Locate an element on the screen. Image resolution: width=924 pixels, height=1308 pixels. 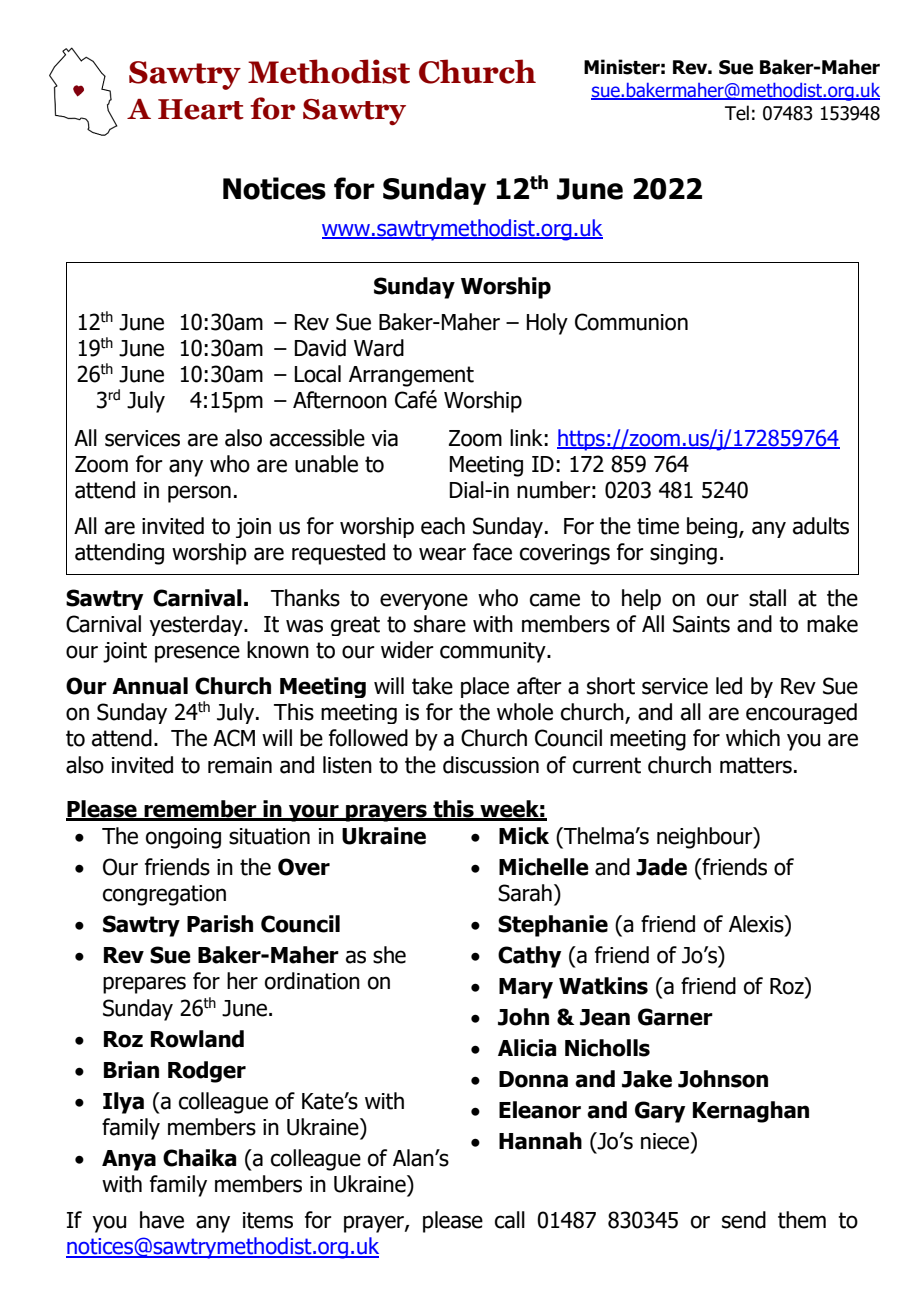
Jade is located at coordinates (661, 867).
